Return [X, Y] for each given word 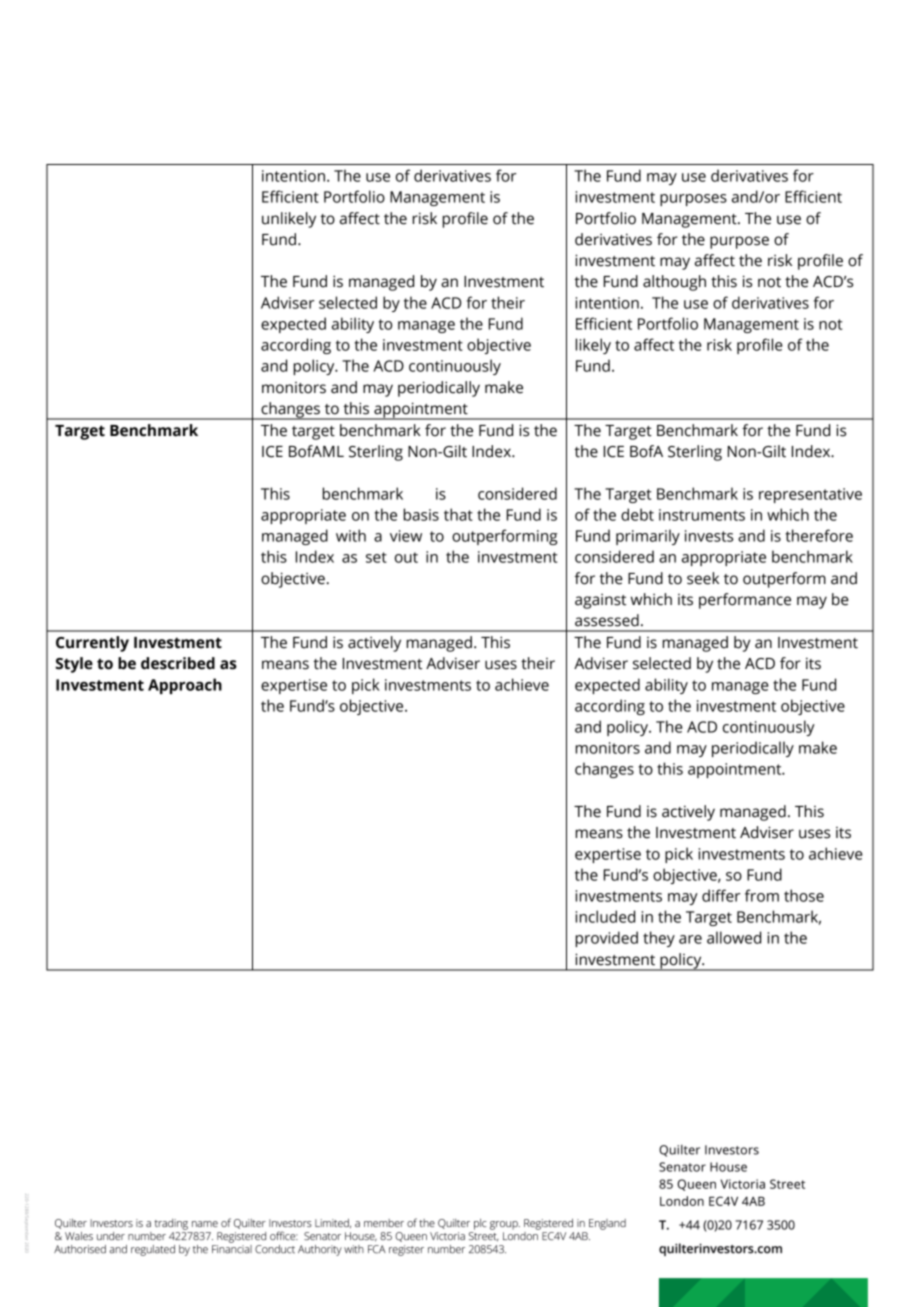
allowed [734, 937]
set [376, 557]
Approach [185, 686]
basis [421, 514]
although [674, 283]
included [605, 916]
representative [810, 495]
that [458, 514]
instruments [702, 515]
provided [606, 939]
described [178, 663]
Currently [92, 644]
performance [745, 601]
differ [721, 895]
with [351, 535]
